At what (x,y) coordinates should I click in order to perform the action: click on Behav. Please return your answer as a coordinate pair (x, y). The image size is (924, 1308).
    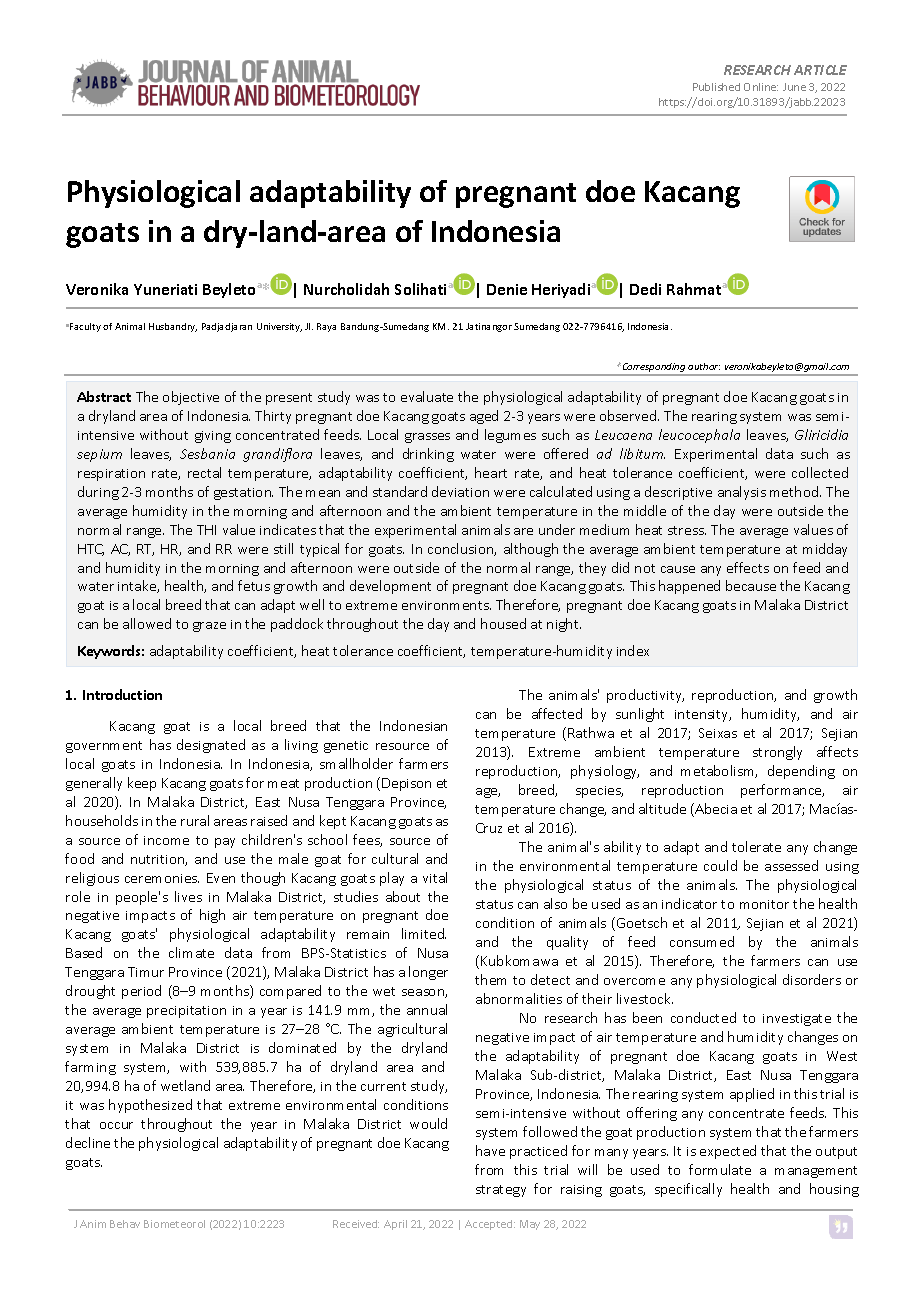
    Looking at the image, I should click on (125, 1224).
